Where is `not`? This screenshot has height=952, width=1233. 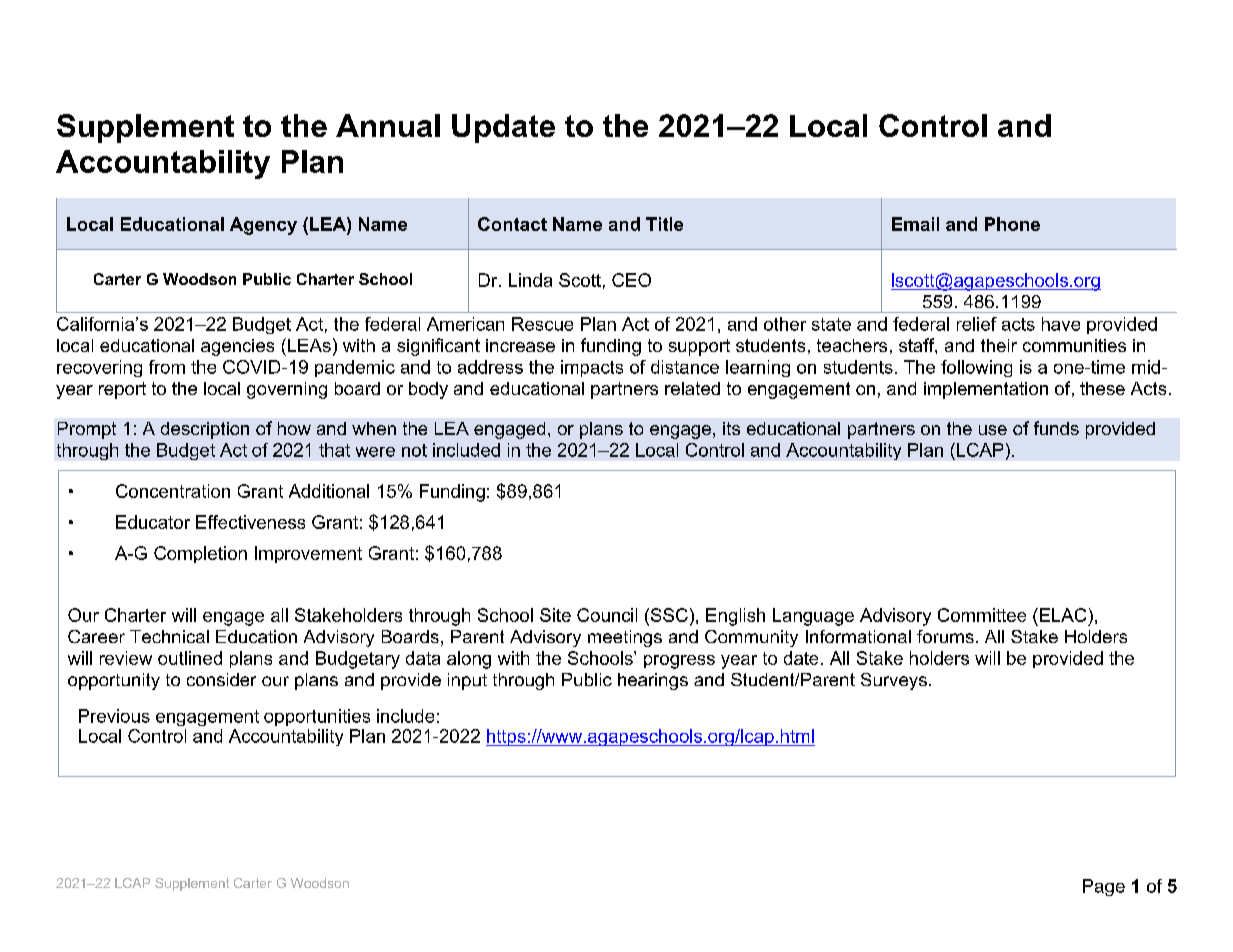 not is located at coordinates (414, 450).
